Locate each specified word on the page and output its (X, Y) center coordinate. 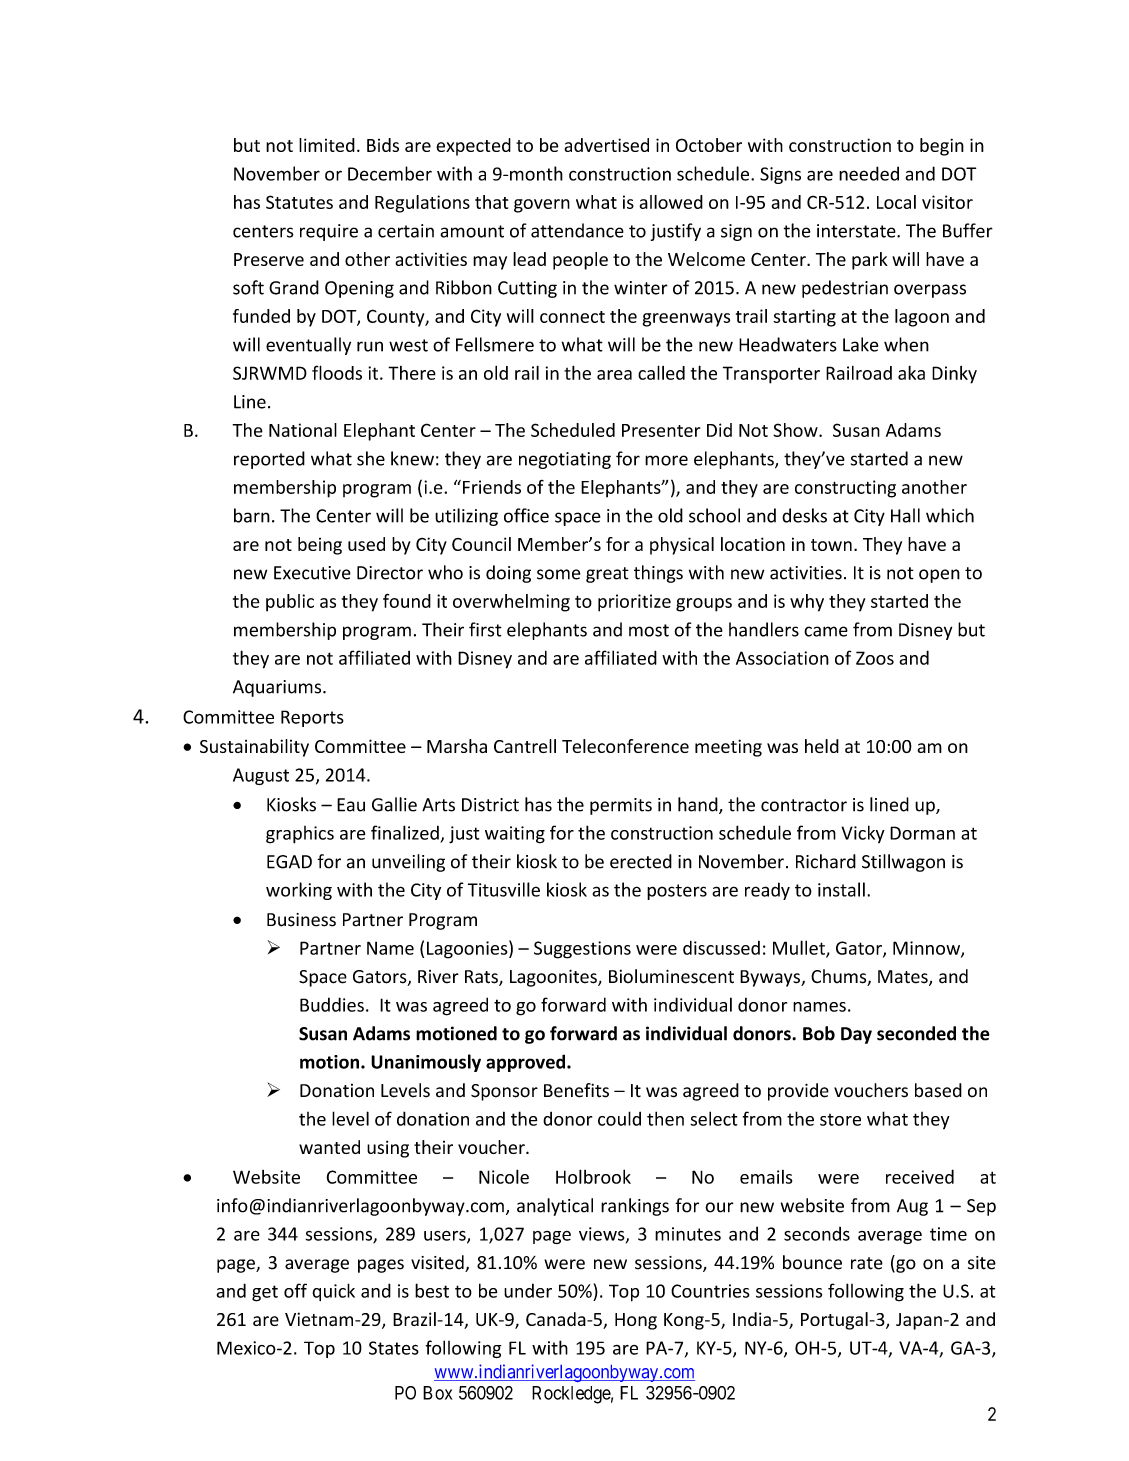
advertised (606, 145)
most (649, 630)
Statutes (299, 202)
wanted (329, 1147)
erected (641, 861)
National (303, 430)
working (299, 891)
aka (911, 373)
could (619, 1118)
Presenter (661, 430)
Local (896, 202)
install (841, 889)
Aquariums (278, 688)
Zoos (875, 658)
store (840, 1120)
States (394, 1348)
